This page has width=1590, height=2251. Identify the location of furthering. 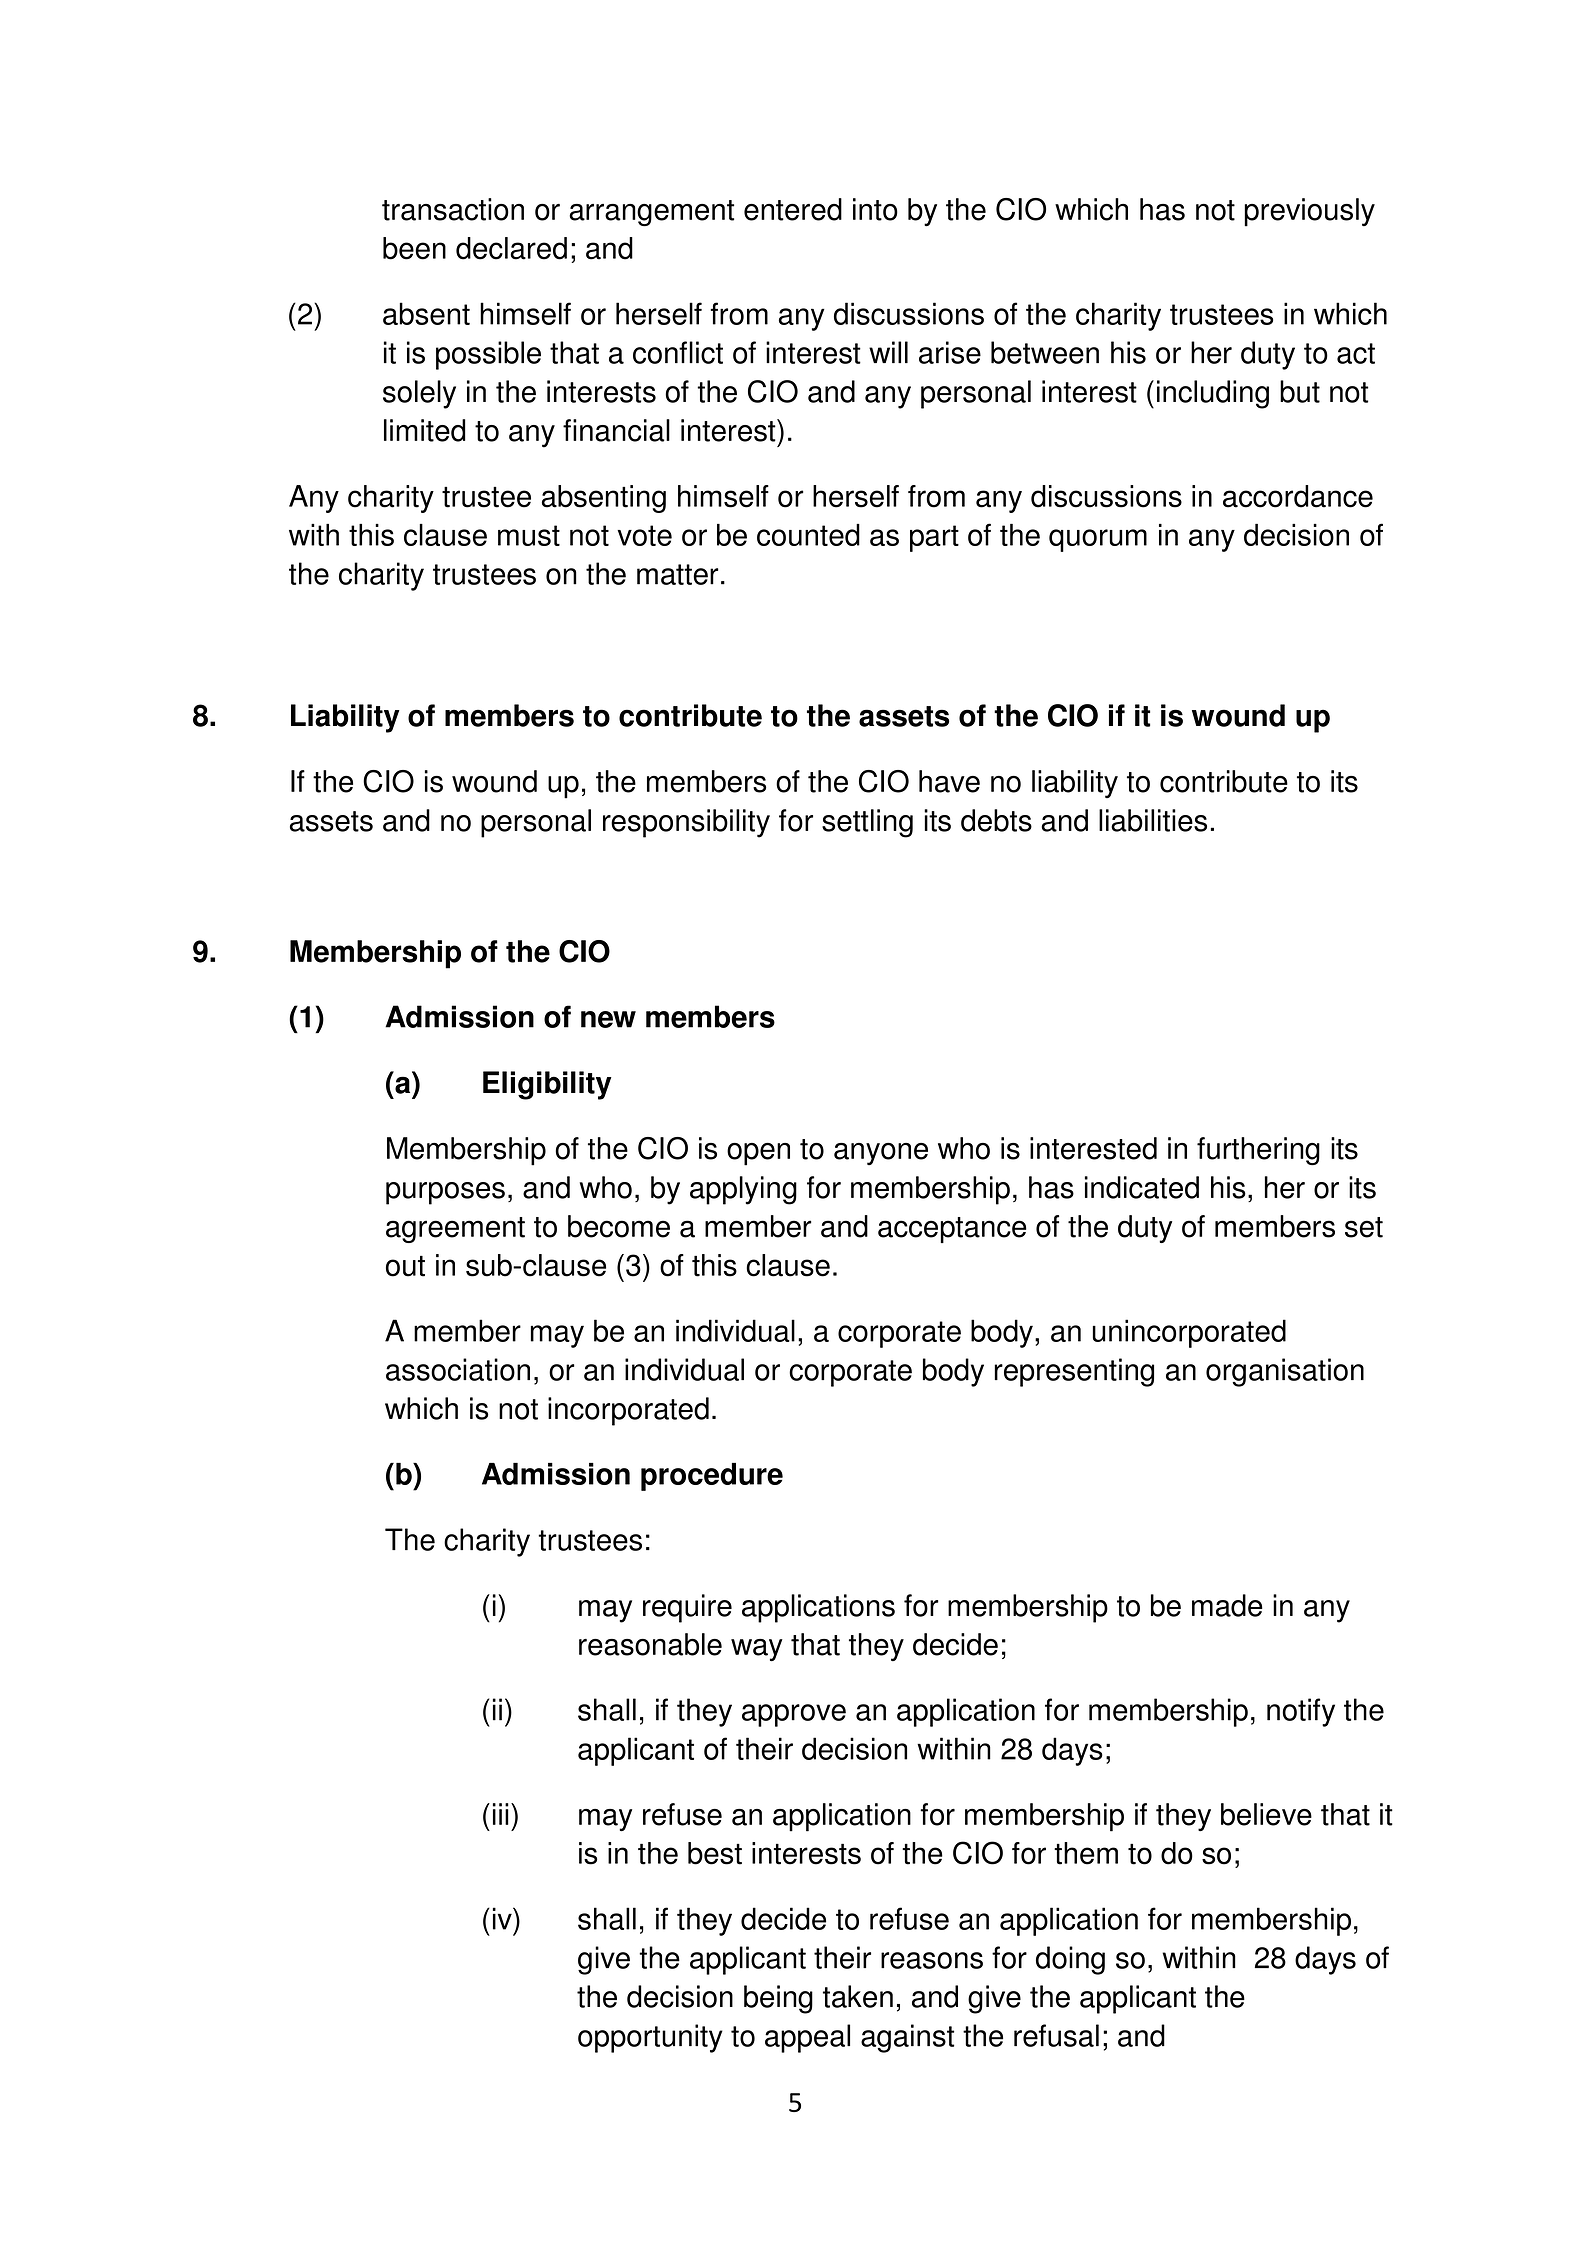
(1258, 1151).
